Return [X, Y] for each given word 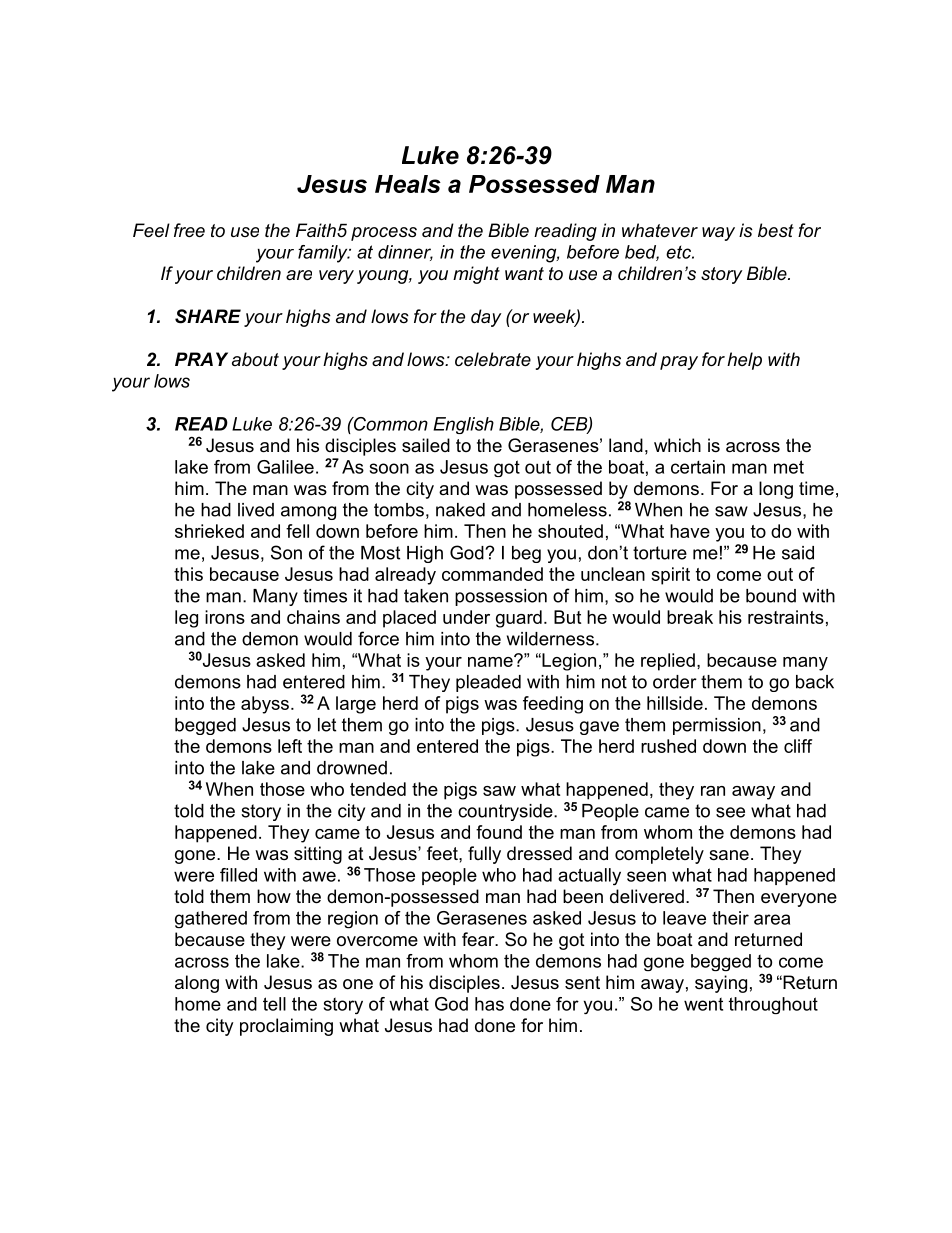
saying [721, 984]
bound [771, 596]
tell [274, 1004]
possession [501, 597]
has [489, 1004]
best [776, 230]
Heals [408, 184]
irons [225, 617]
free [189, 230]
